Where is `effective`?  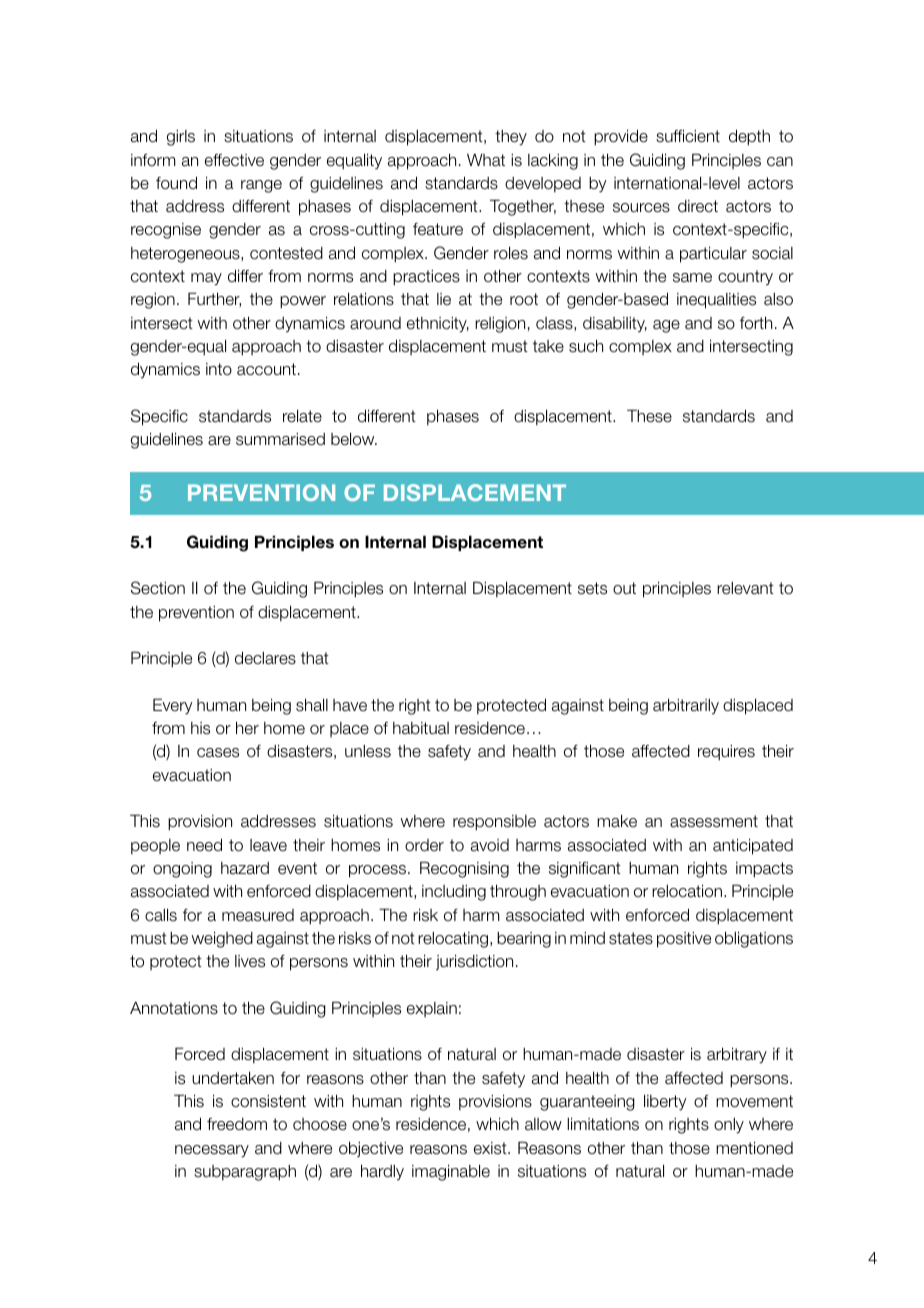 effective is located at coordinates (234, 160).
